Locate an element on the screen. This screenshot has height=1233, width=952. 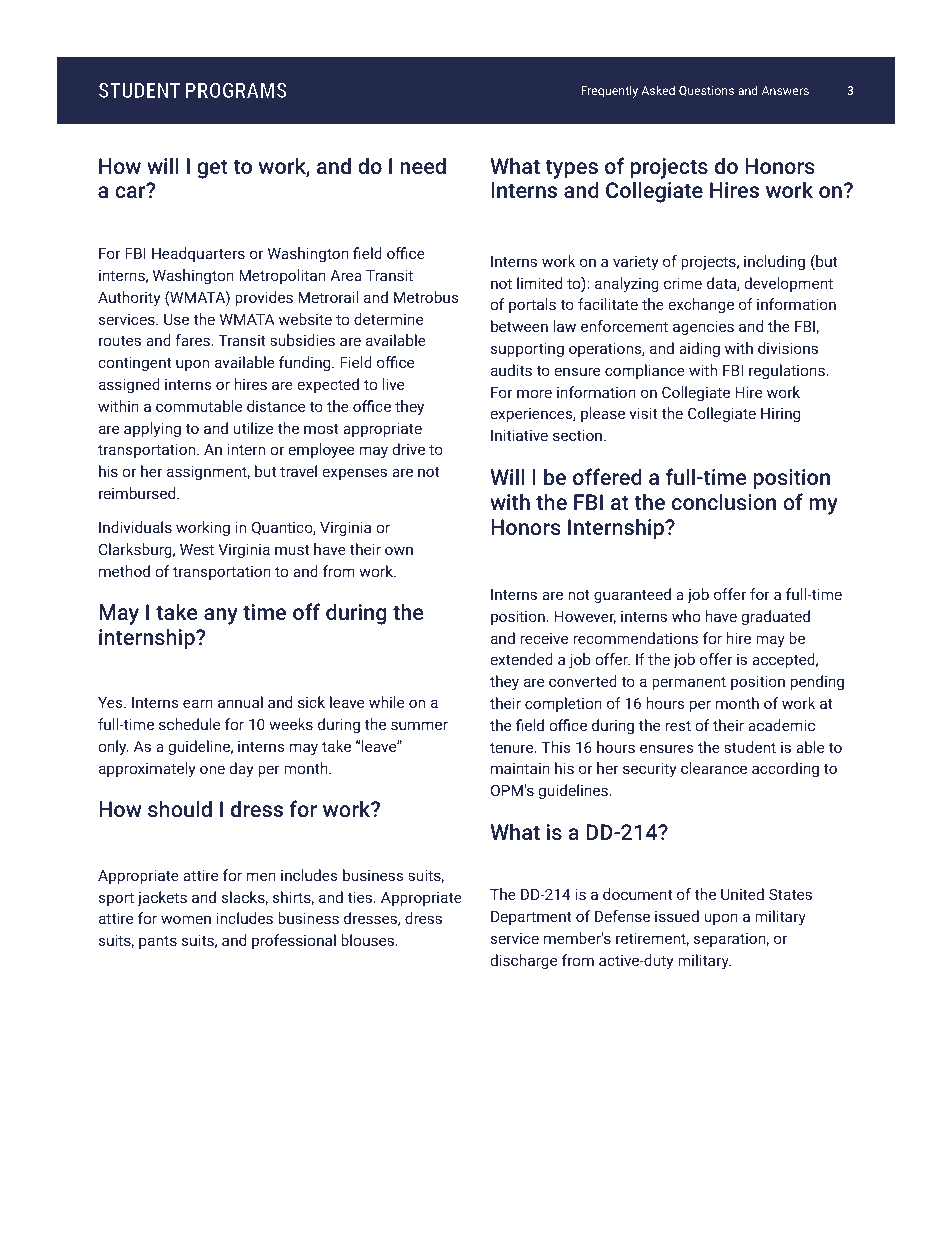
audits is located at coordinates (511, 370).
